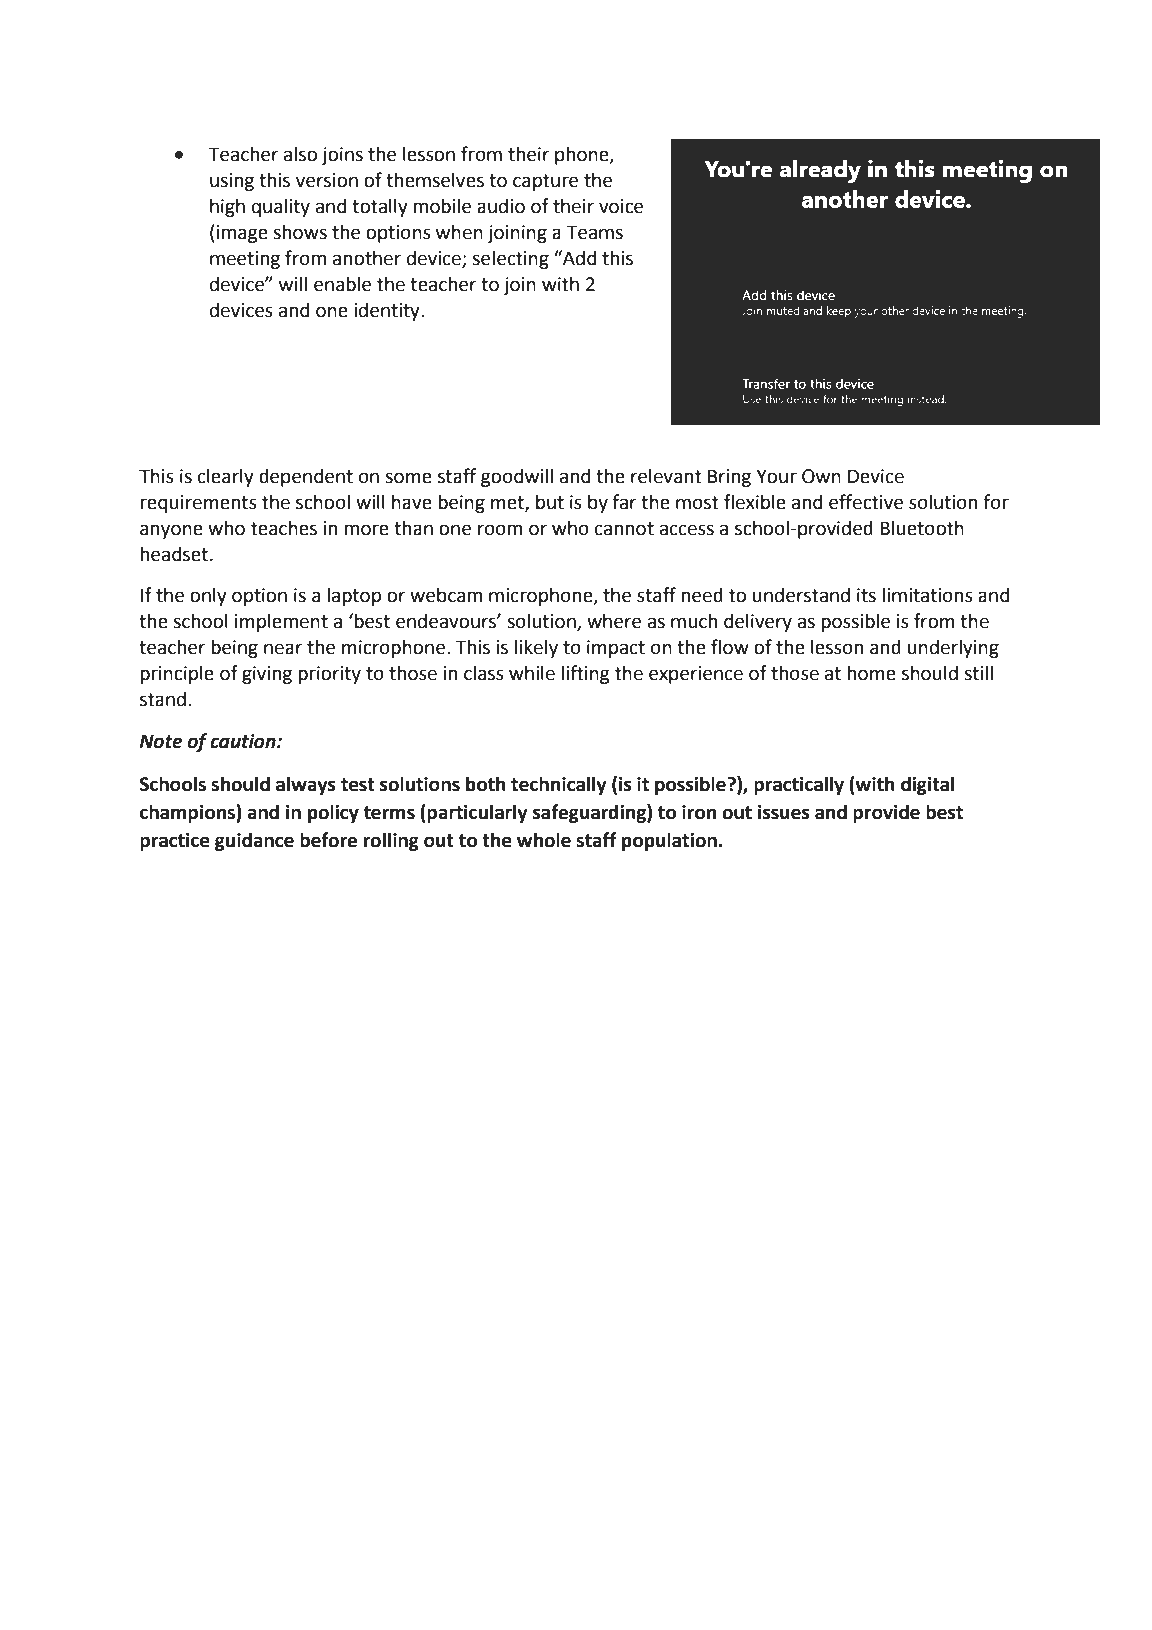 The image size is (1152, 1630). I want to click on clearly, so click(226, 477).
